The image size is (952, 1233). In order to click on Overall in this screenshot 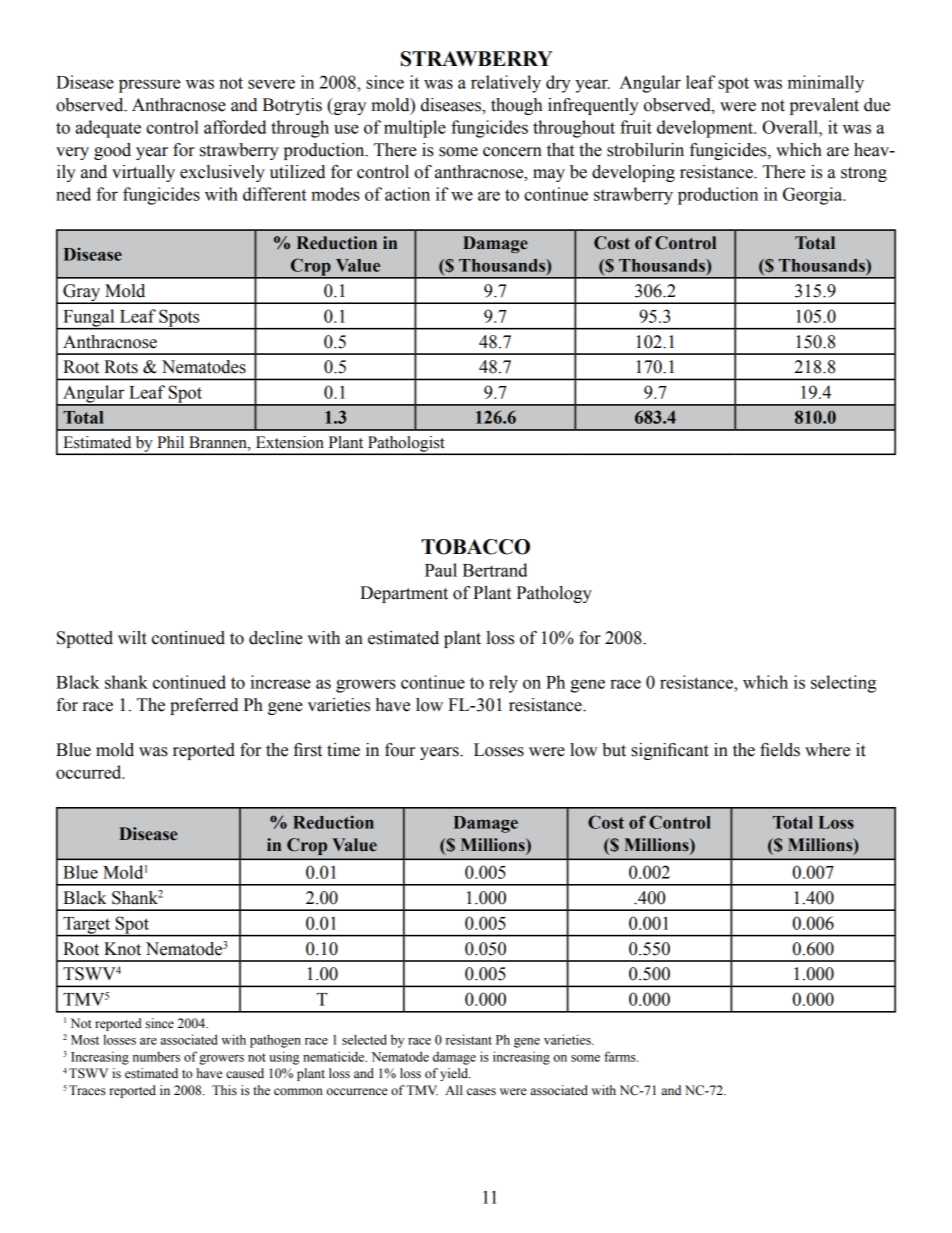, I will do `click(791, 127)`.
